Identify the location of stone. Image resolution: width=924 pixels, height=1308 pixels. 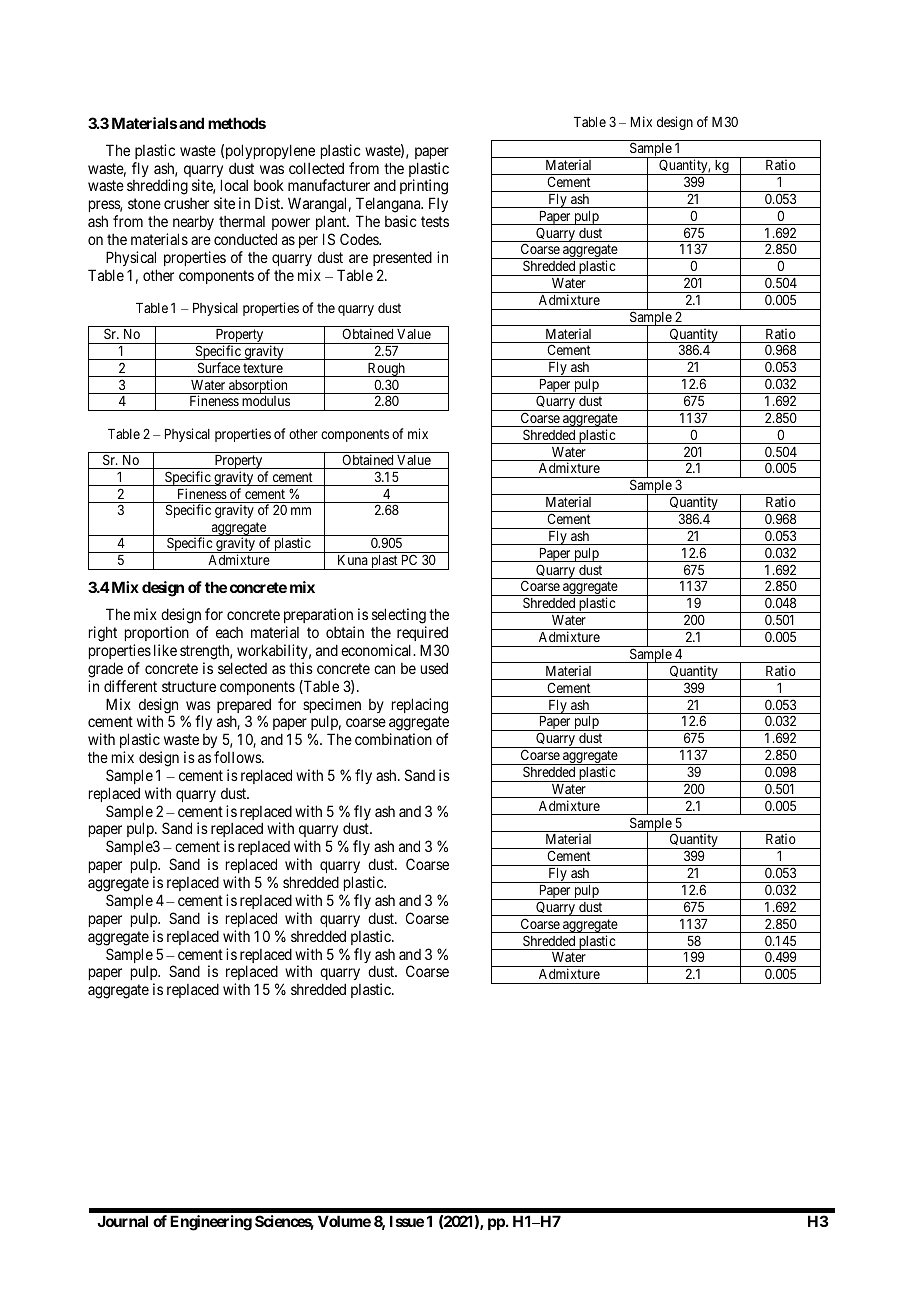
(144, 203).
